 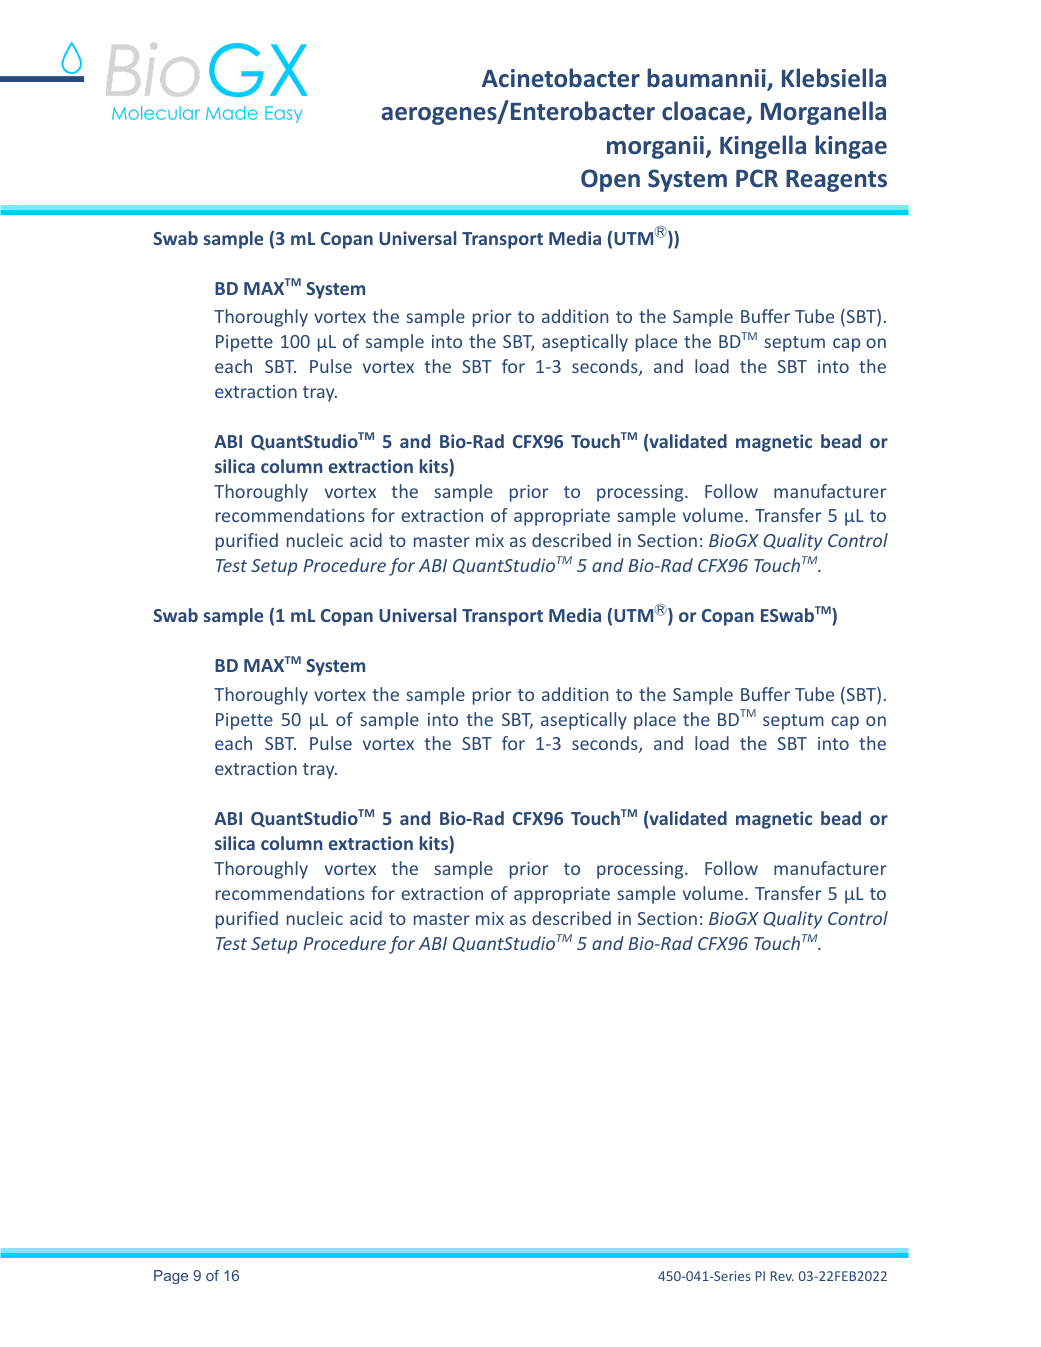 I want to click on Klebsiella, so click(x=834, y=78).
